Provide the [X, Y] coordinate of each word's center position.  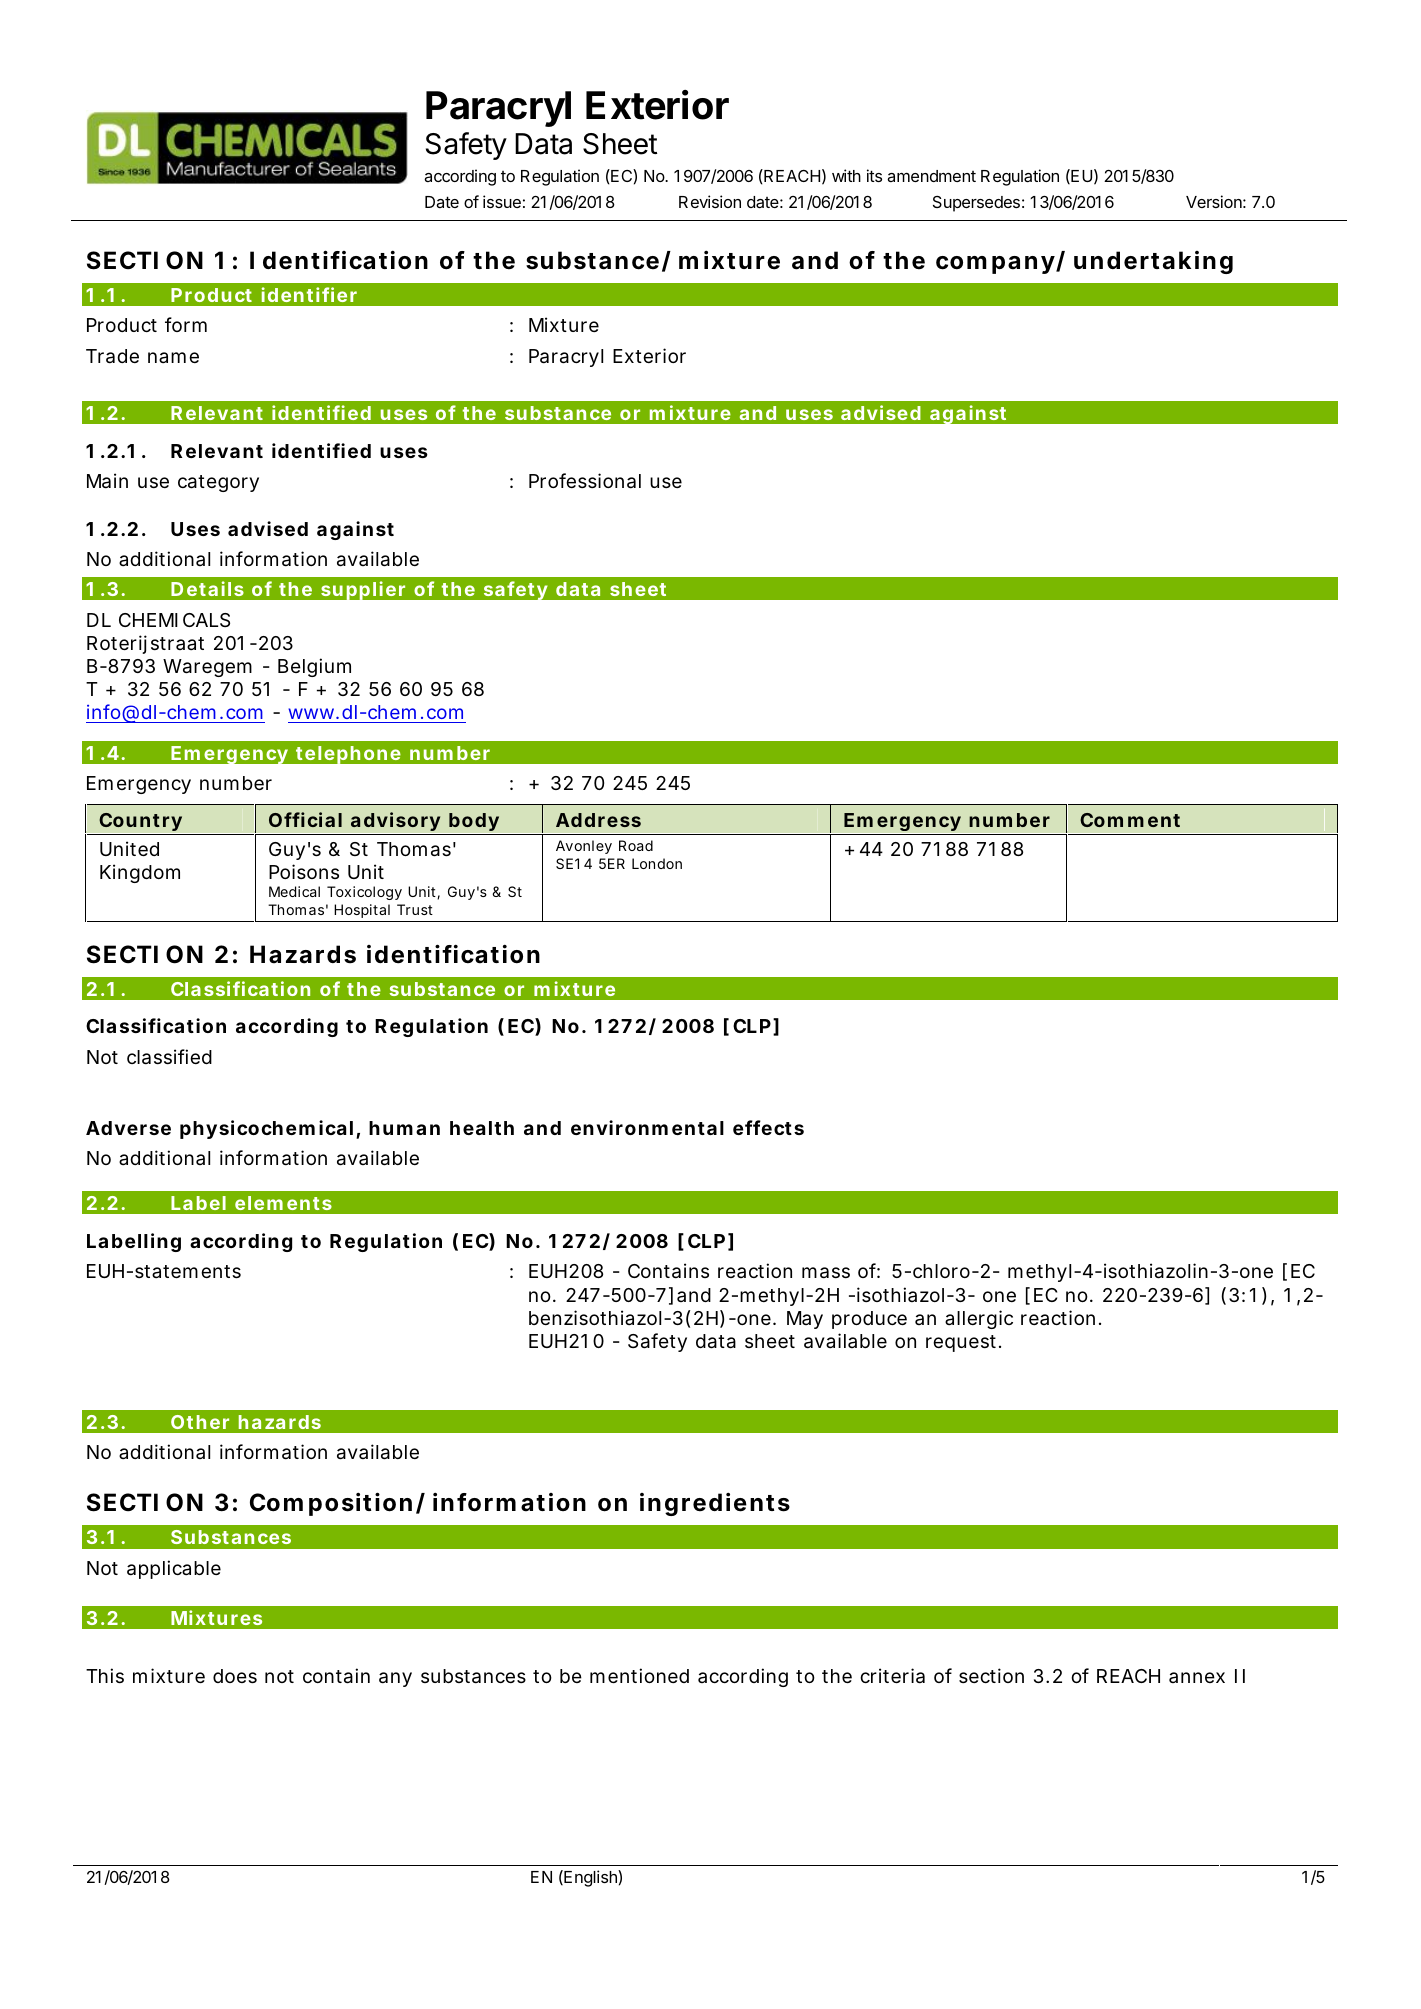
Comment [1130, 820]
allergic [979, 1319]
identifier [309, 294]
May [805, 1320]
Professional [585, 481]
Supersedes [976, 204]
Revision [710, 201]
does [235, 1676]
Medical [294, 891]
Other [200, 1422]
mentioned [639, 1675]
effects [768, 1127]
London [657, 863]
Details [207, 588]
